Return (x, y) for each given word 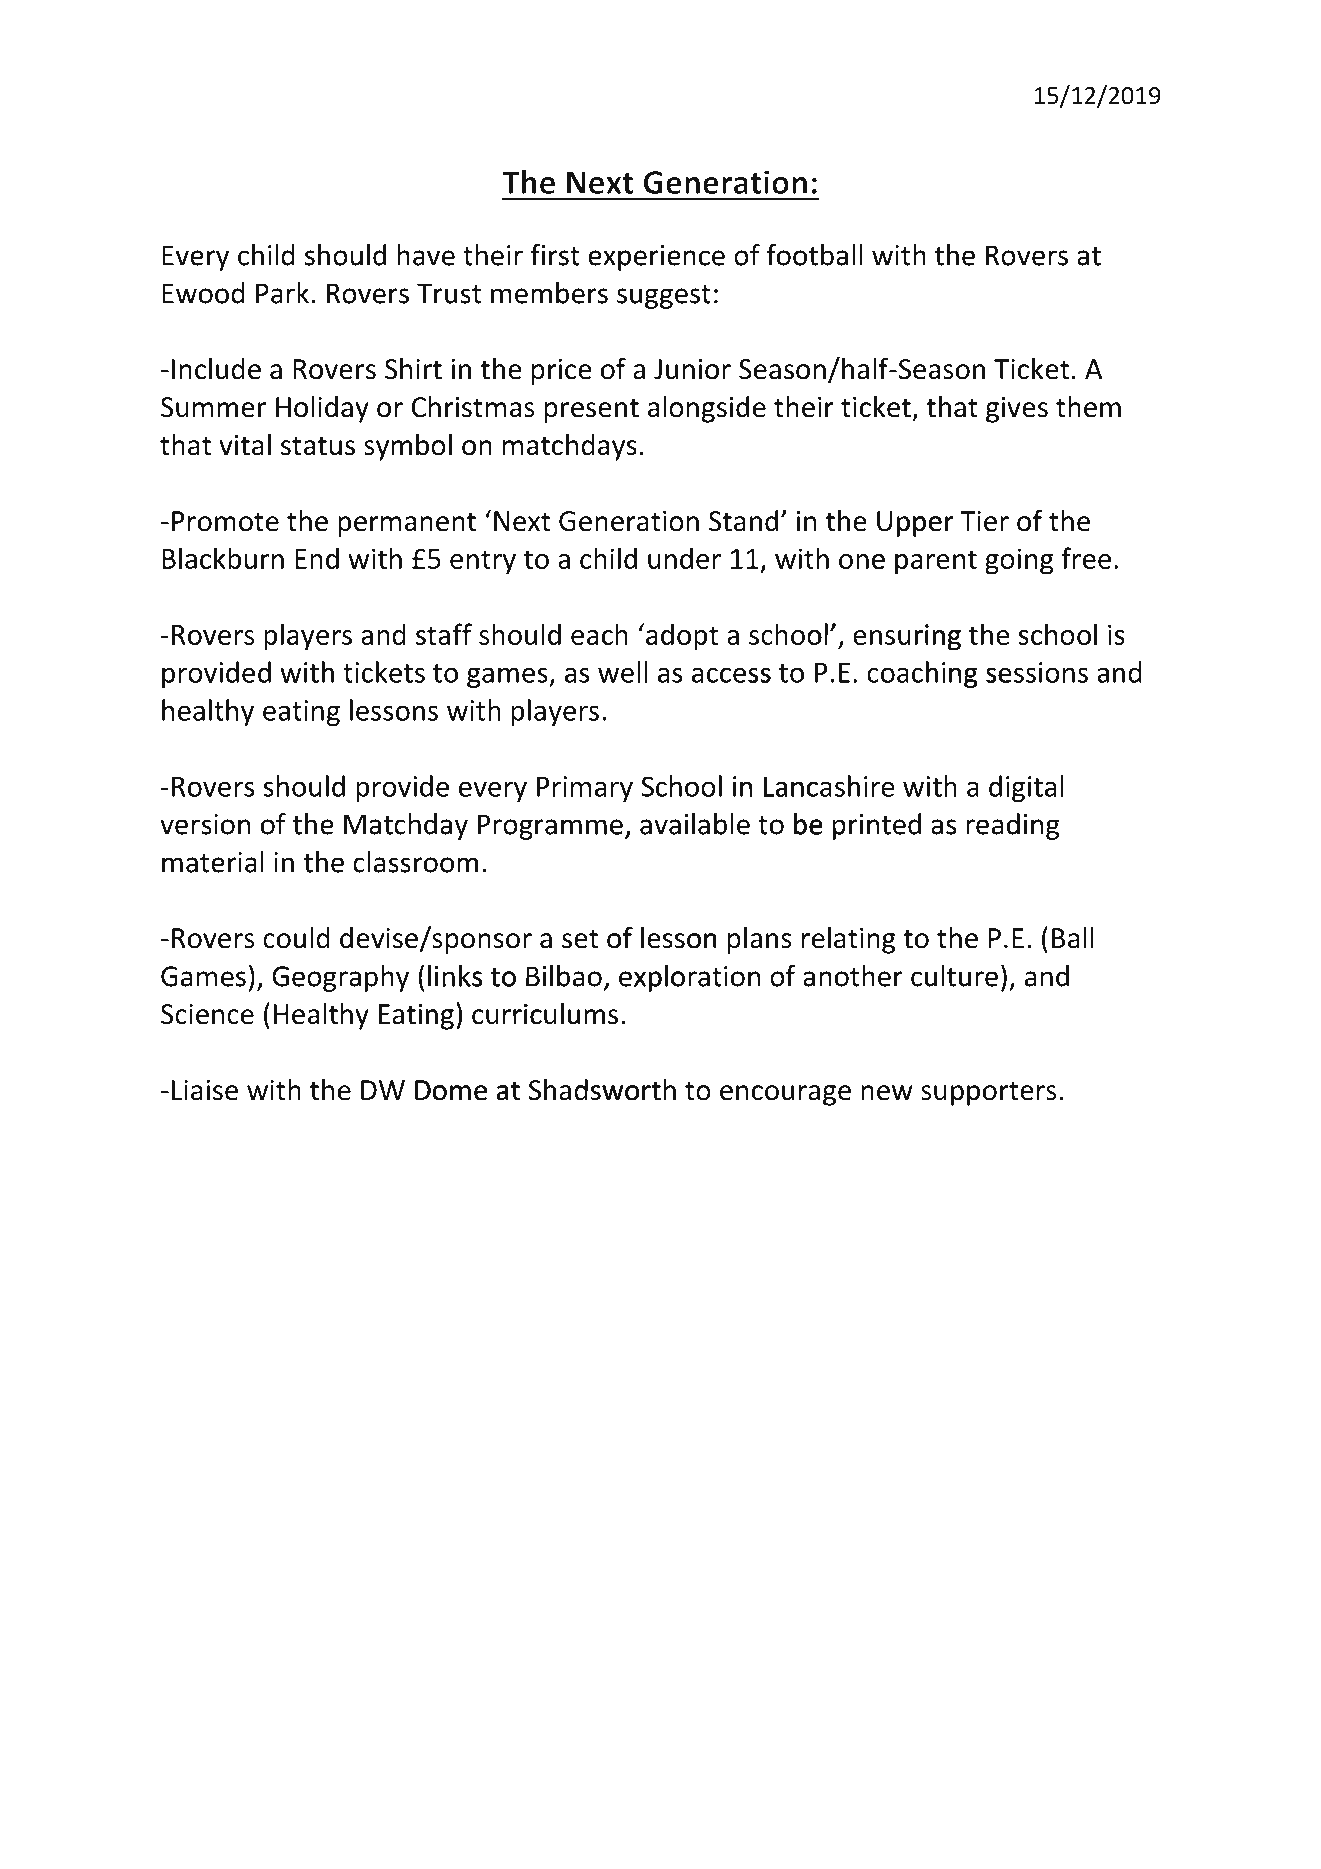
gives (1017, 410)
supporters (988, 1094)
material (213, 862)
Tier (984, 521)
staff (444, 634)
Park (284, 293)
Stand (743, 521)
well (622, 672)
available (695, 824)
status (318, 446)
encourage (785, 1095)
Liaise (205, 1090)
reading (1013, 826)
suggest (664, 297)
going (1019, 561)
